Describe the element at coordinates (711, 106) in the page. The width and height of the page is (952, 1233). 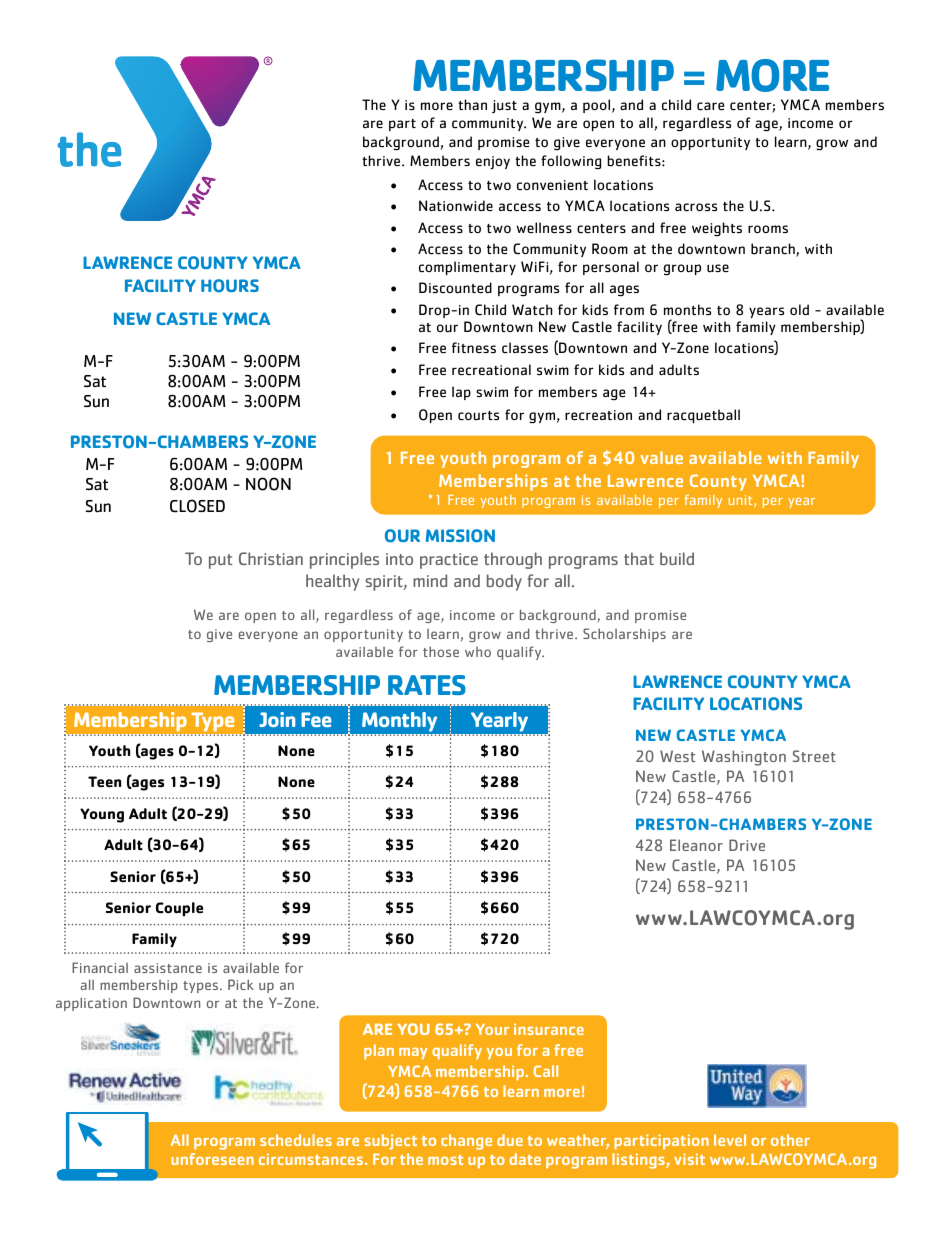
I see `care` at that location.
